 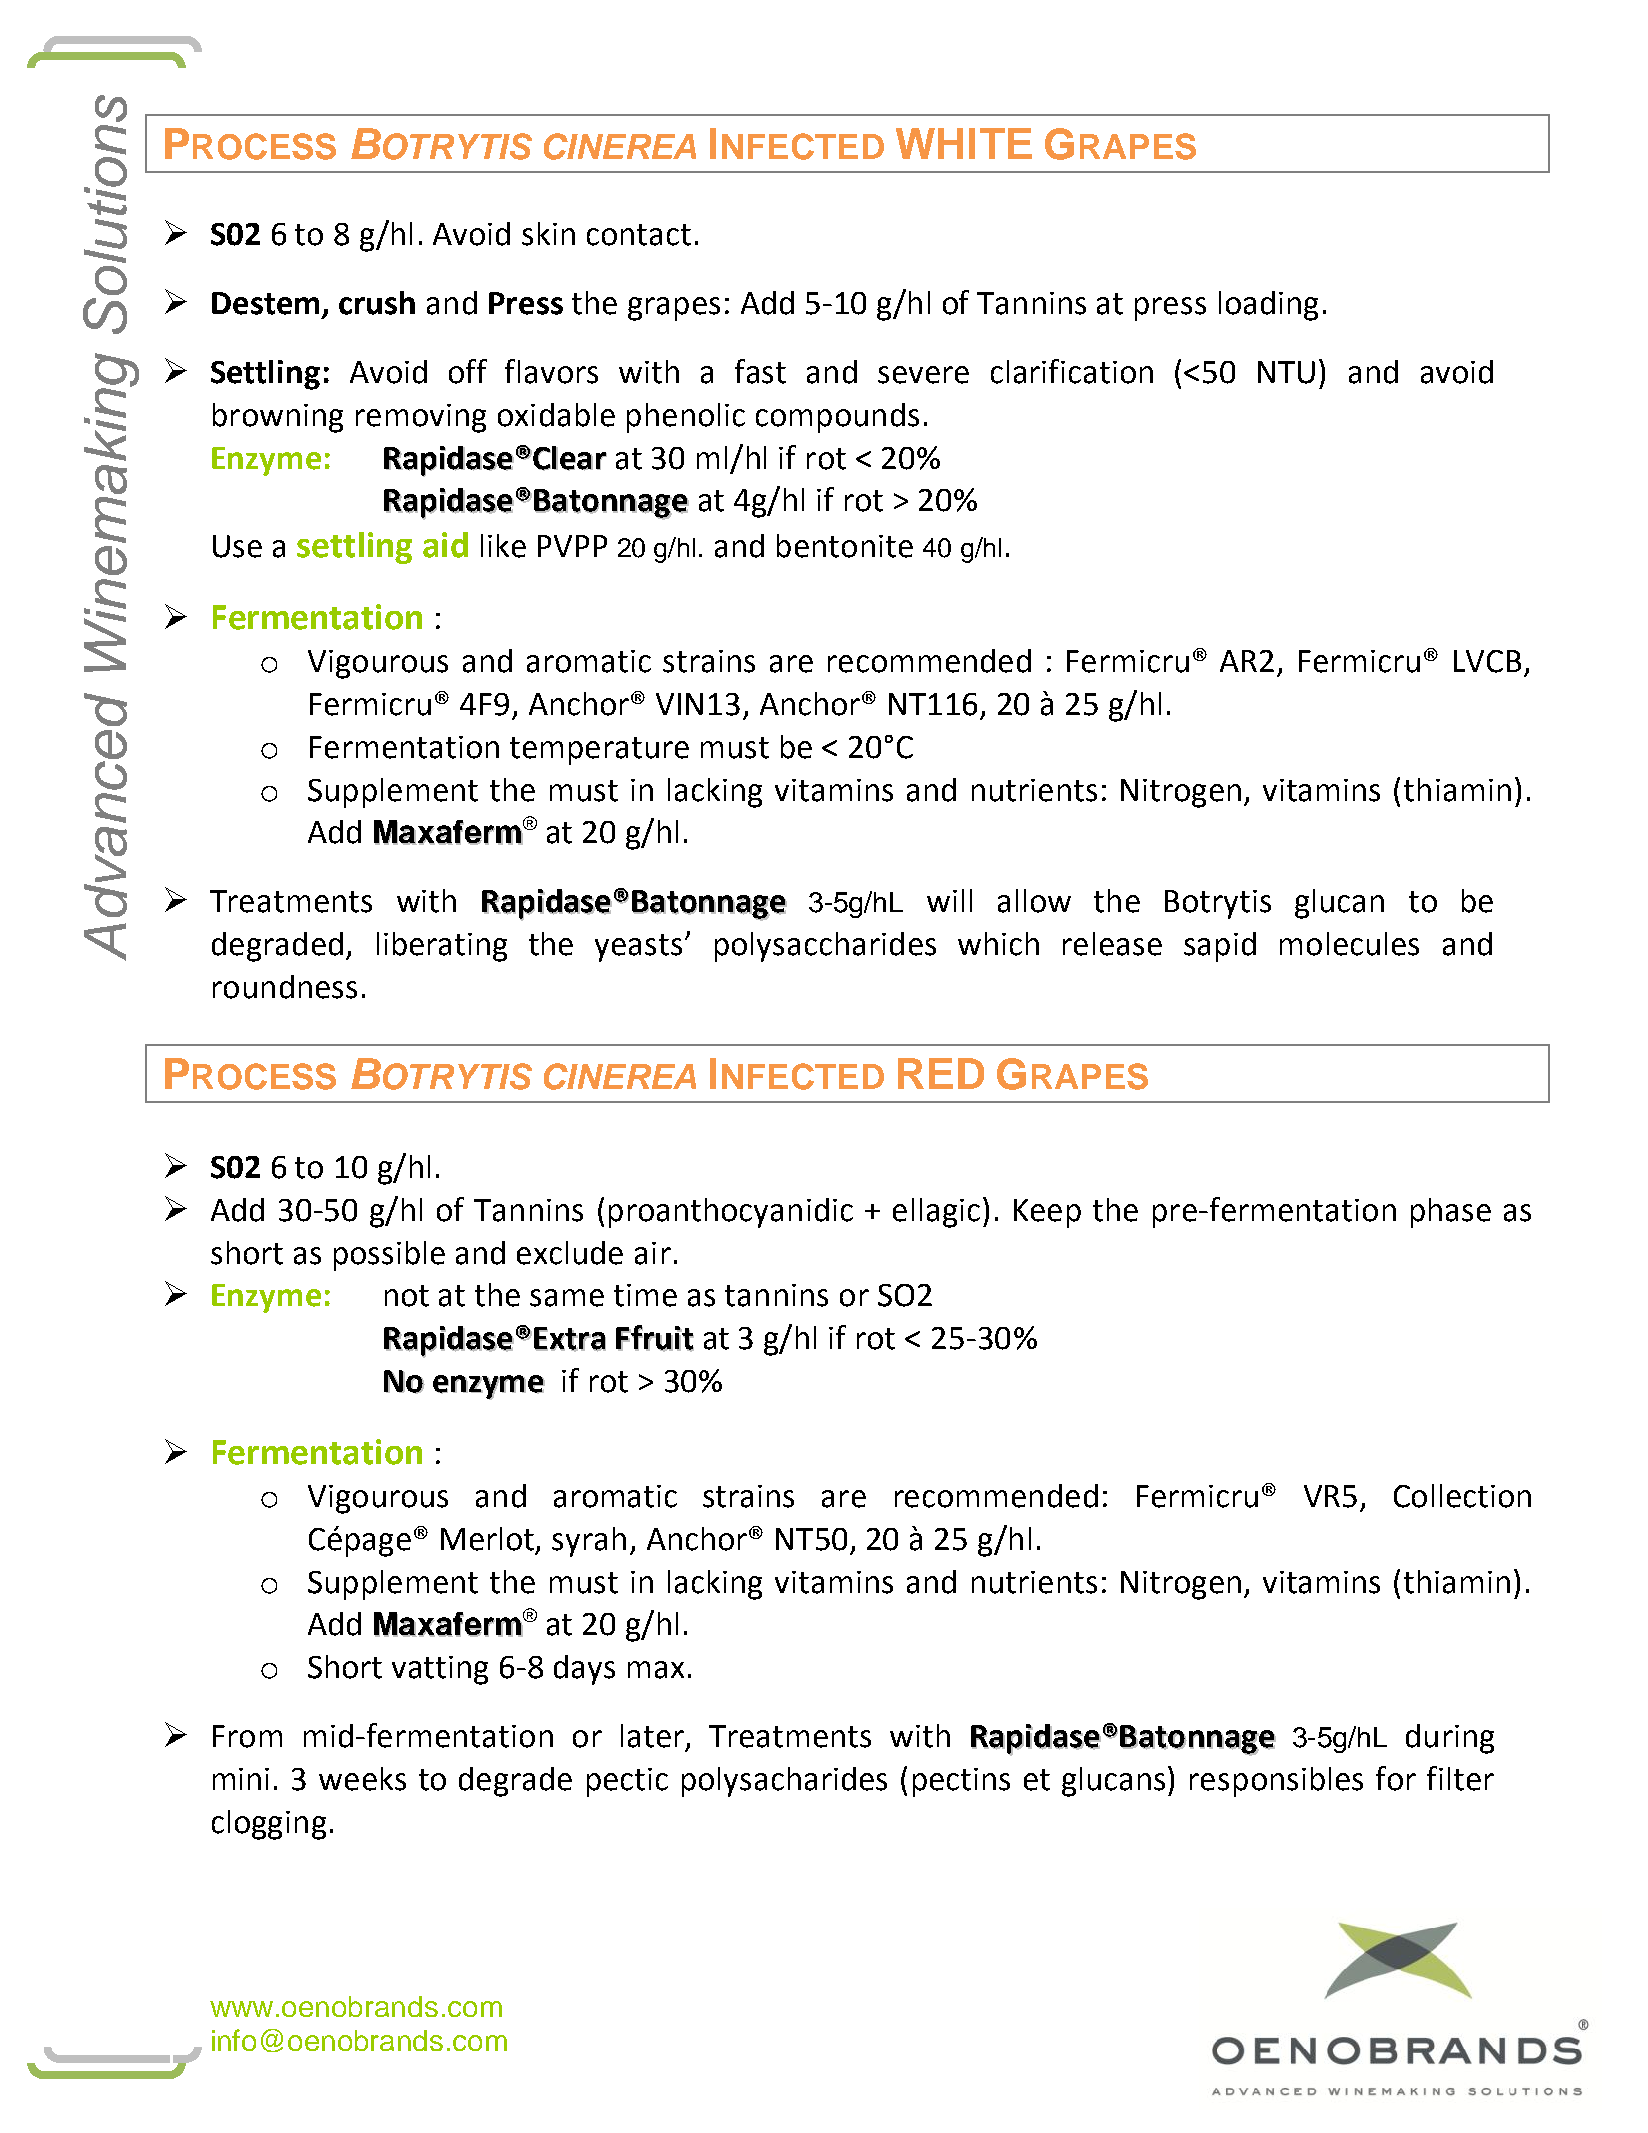 What do you see at coordinates (1349, 944) in the image?
I see `molecules` at bounding box center [1349, 944].
